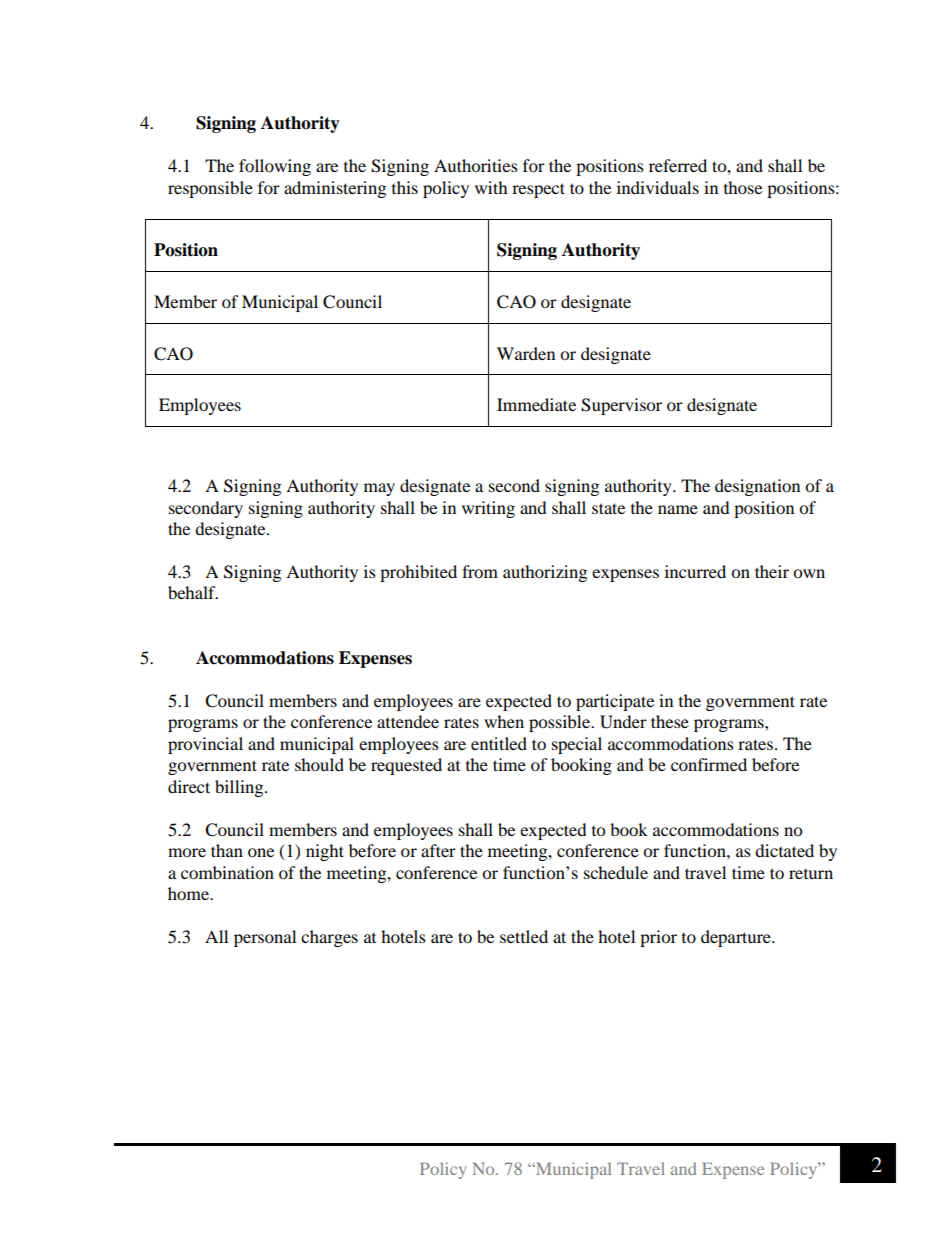 The height and width of the image is (1233, 952). Describe the element at coordinates (499, 743) in the image. I see `entitled` at that location.
